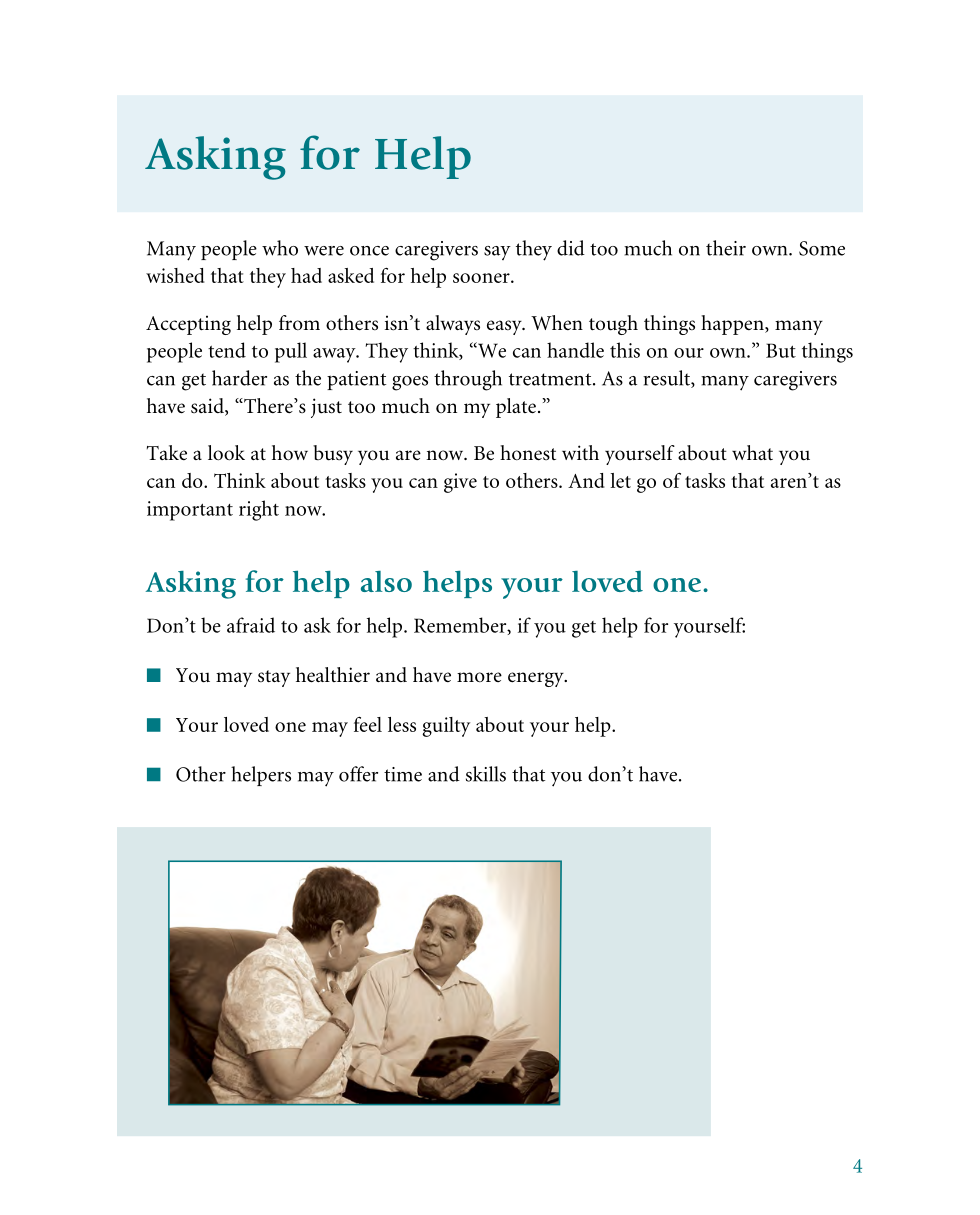 The width and height of the screenshot is (980, 1215). I want to click on what, so click(752, 452).
